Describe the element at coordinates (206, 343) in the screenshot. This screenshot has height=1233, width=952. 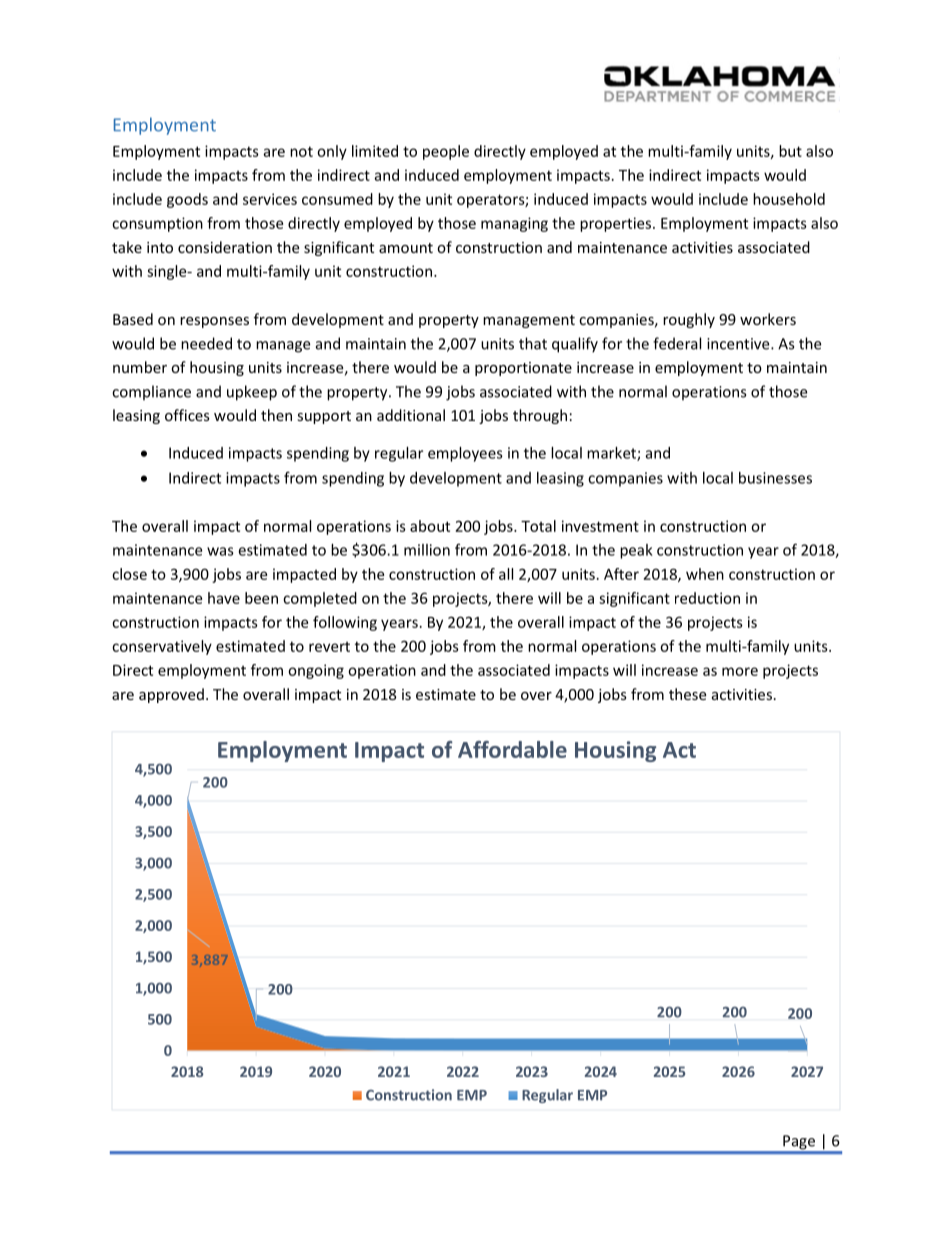
I see `needed` at that location.
